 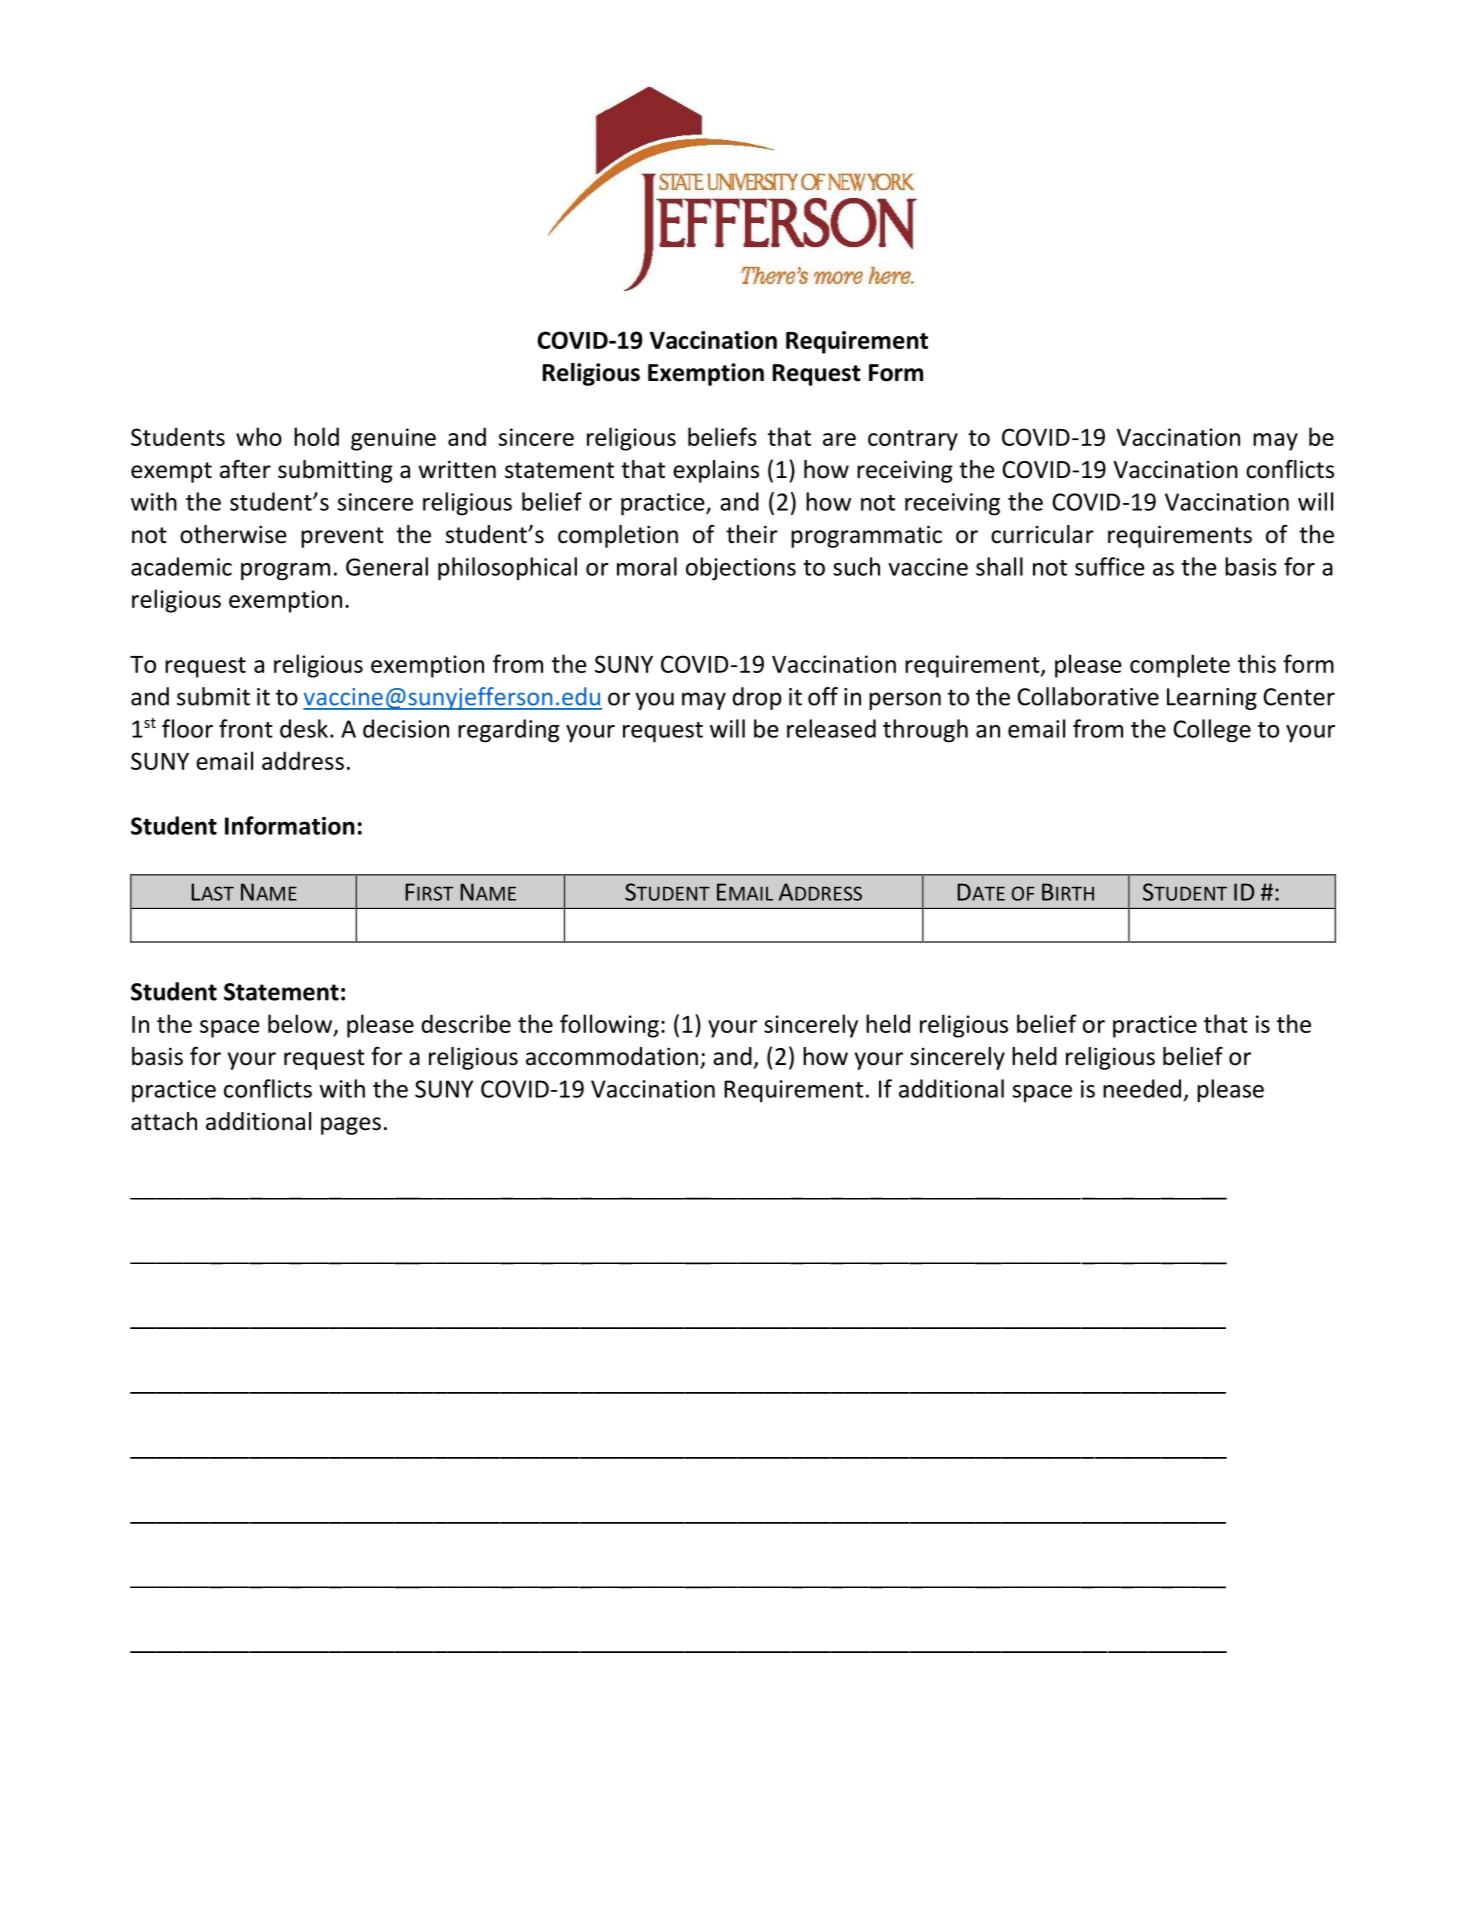 What do you see at coordinates (913, 440) in the screenshot?
I see `contrary` at bounding box center [913, 440].
